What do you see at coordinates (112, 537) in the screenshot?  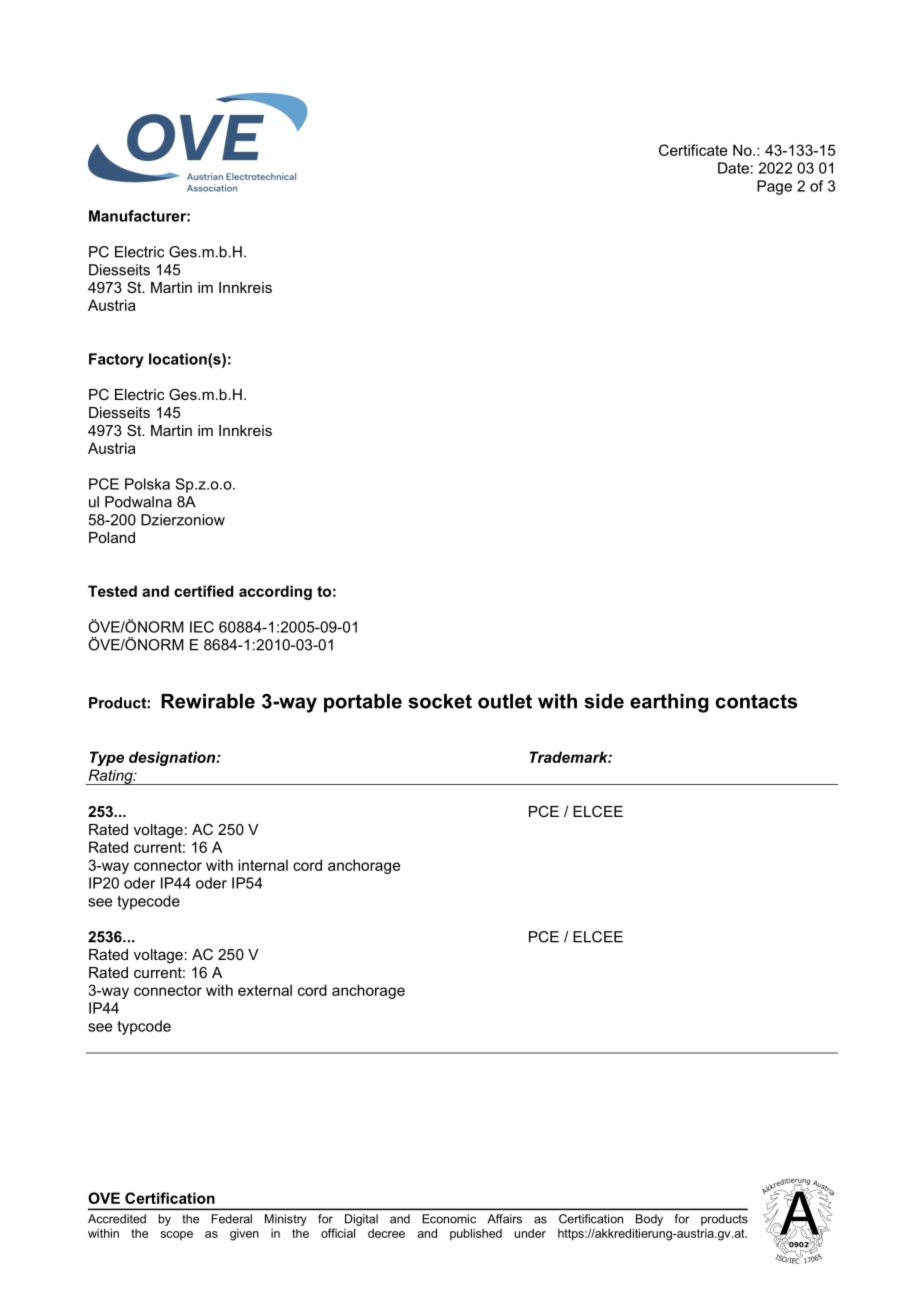 I see `Poland` at bounding box center [112, 537].
